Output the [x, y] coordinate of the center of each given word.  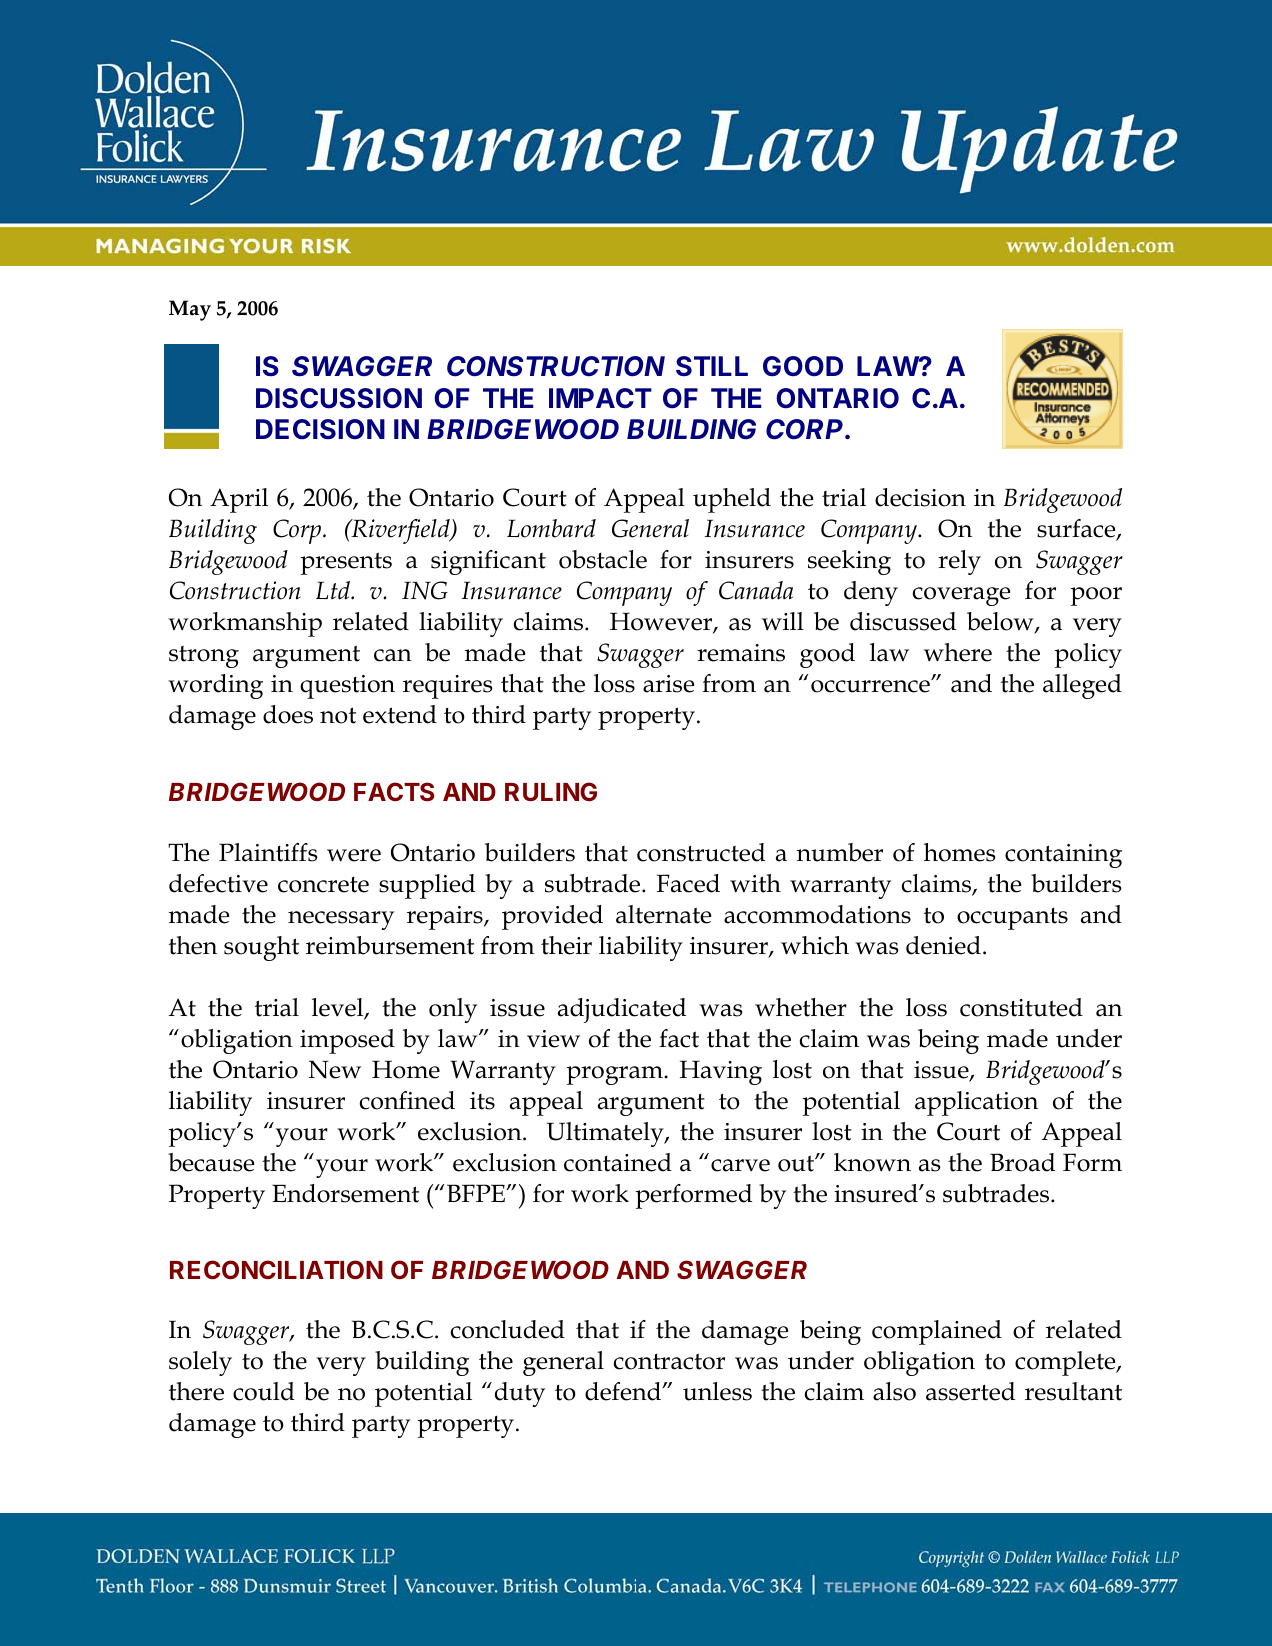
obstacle [603, 559]
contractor [669, 1361]
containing [1063, 856]
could [264, 1391]
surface [1077, 529]
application [976, 1103]
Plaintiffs [268, 852]
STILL [712, 366]
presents [346, 563]
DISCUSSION [339, 398]
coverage [961, 596]
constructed [701, 852]
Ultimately [606, 1134]
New [335, 1069]
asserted [970, 1391]
